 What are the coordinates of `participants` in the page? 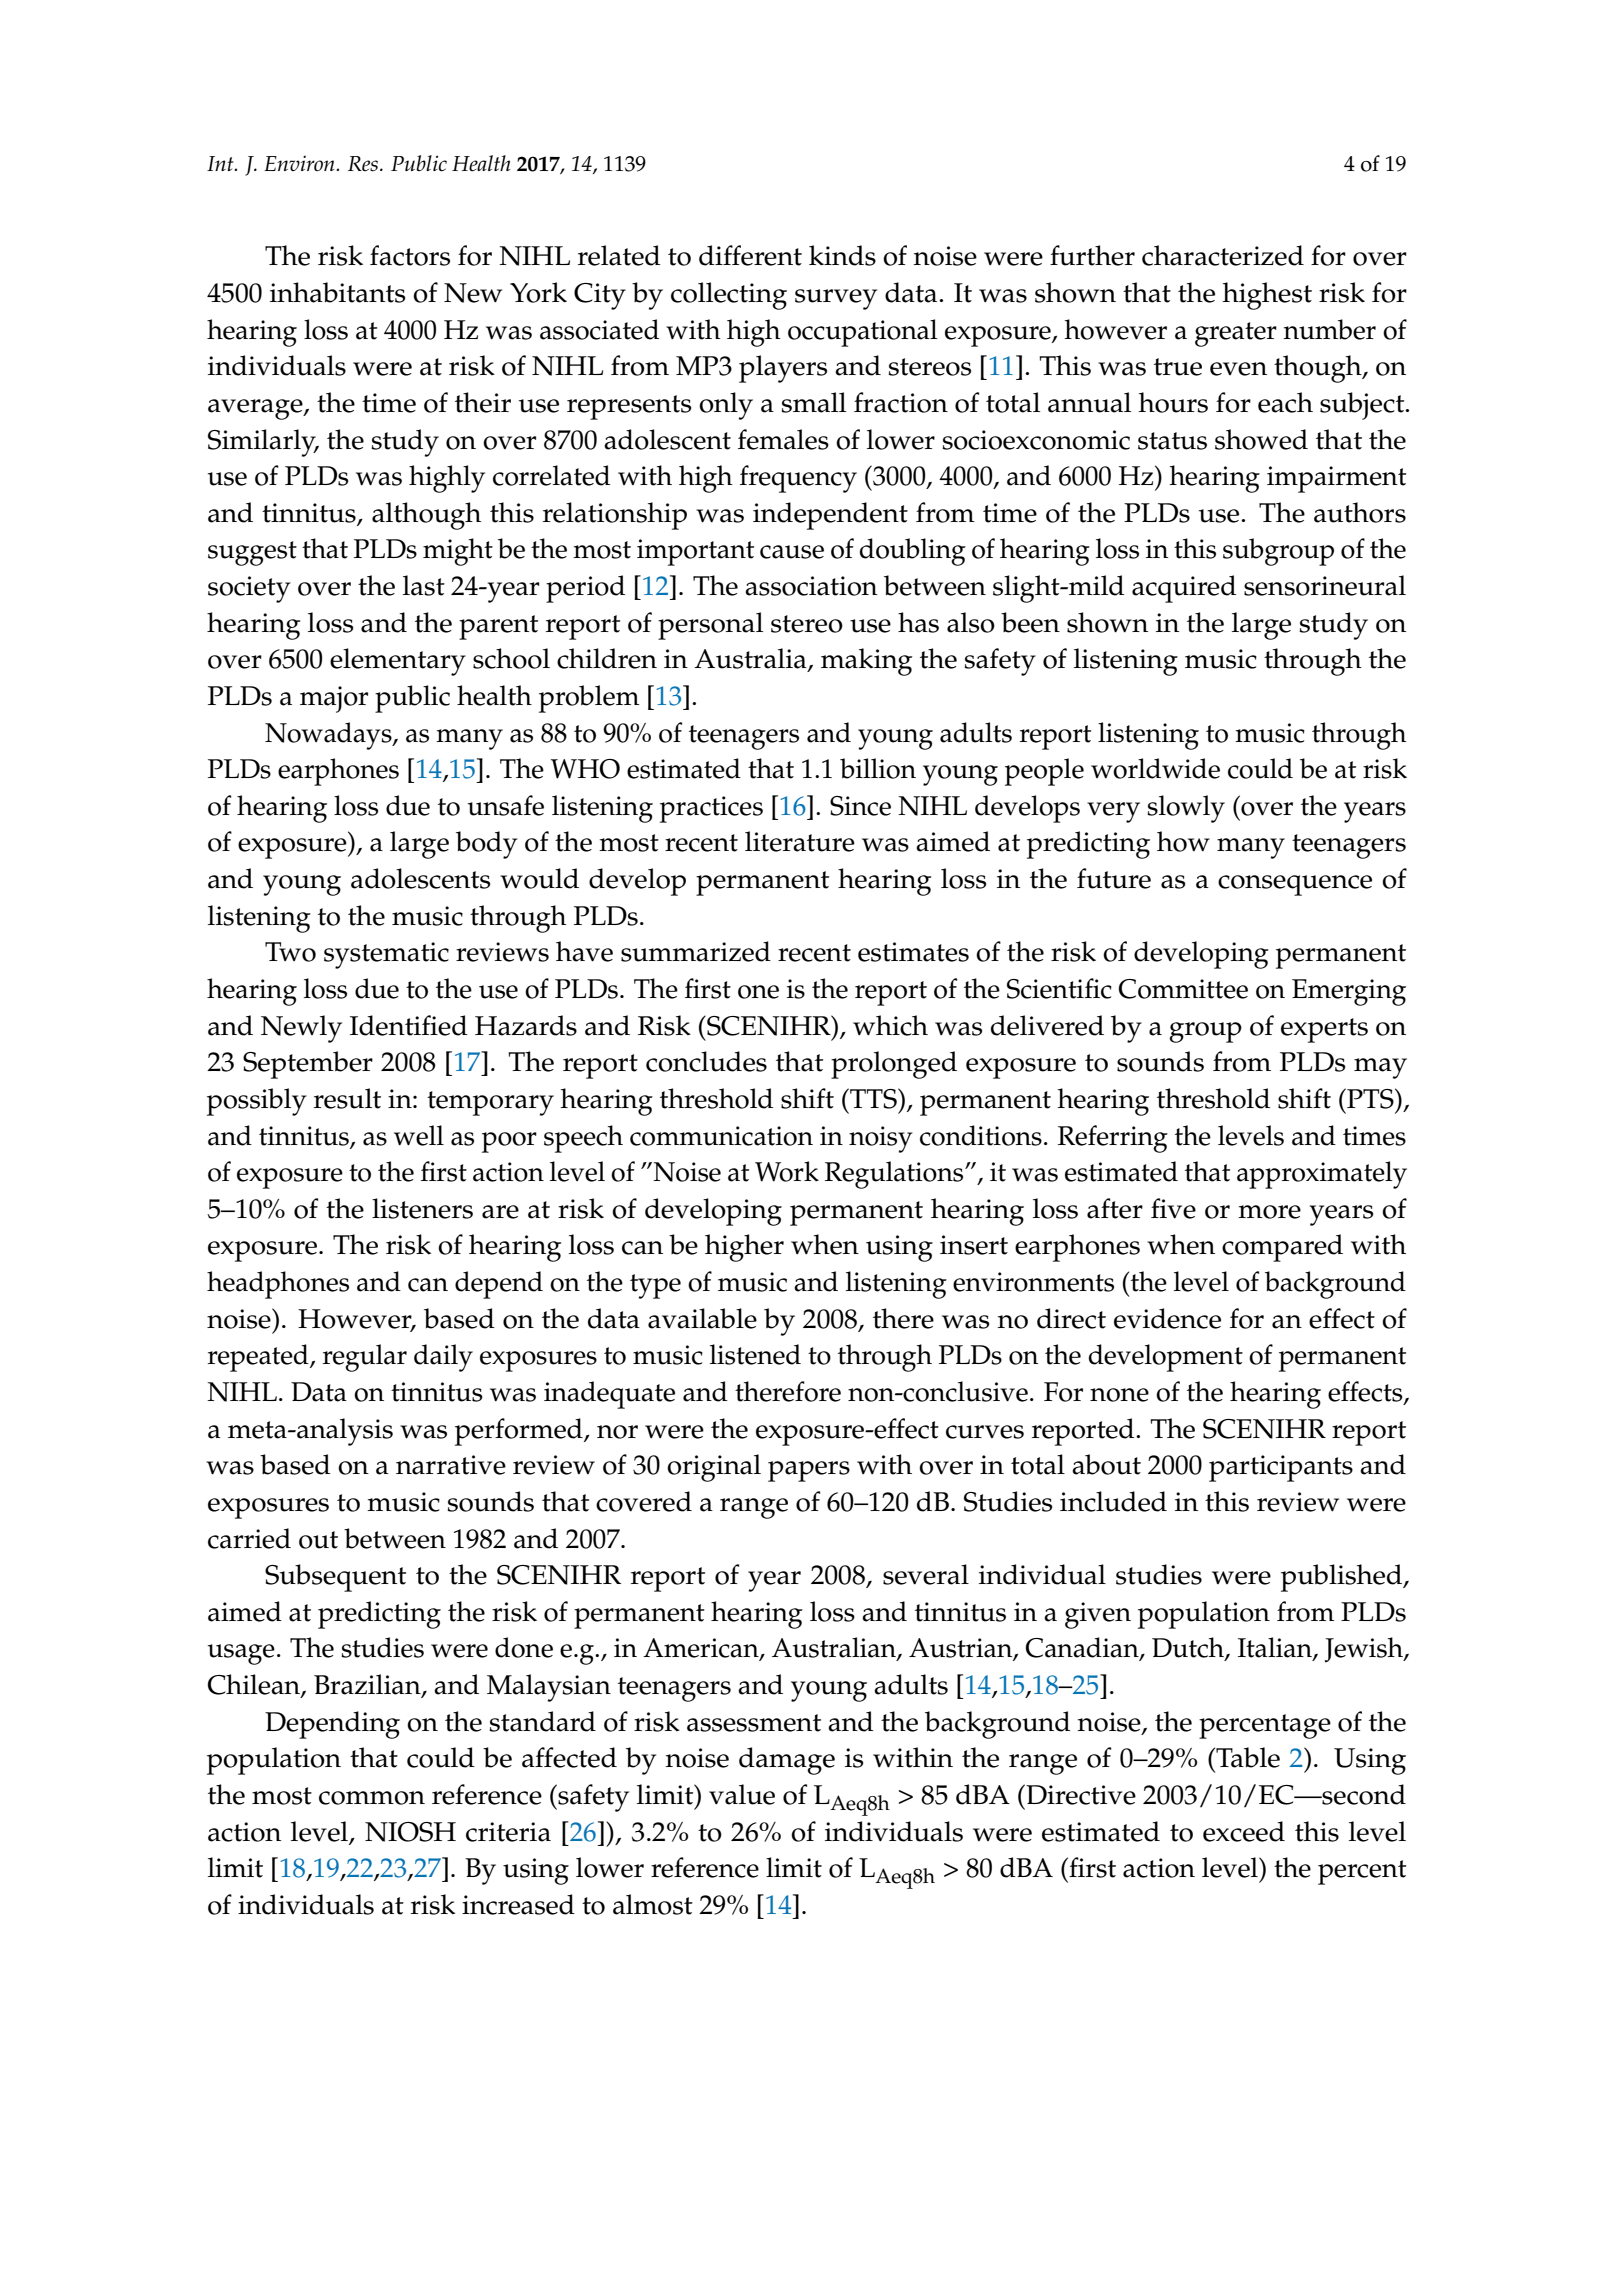 It's located at (1281, 1468).
